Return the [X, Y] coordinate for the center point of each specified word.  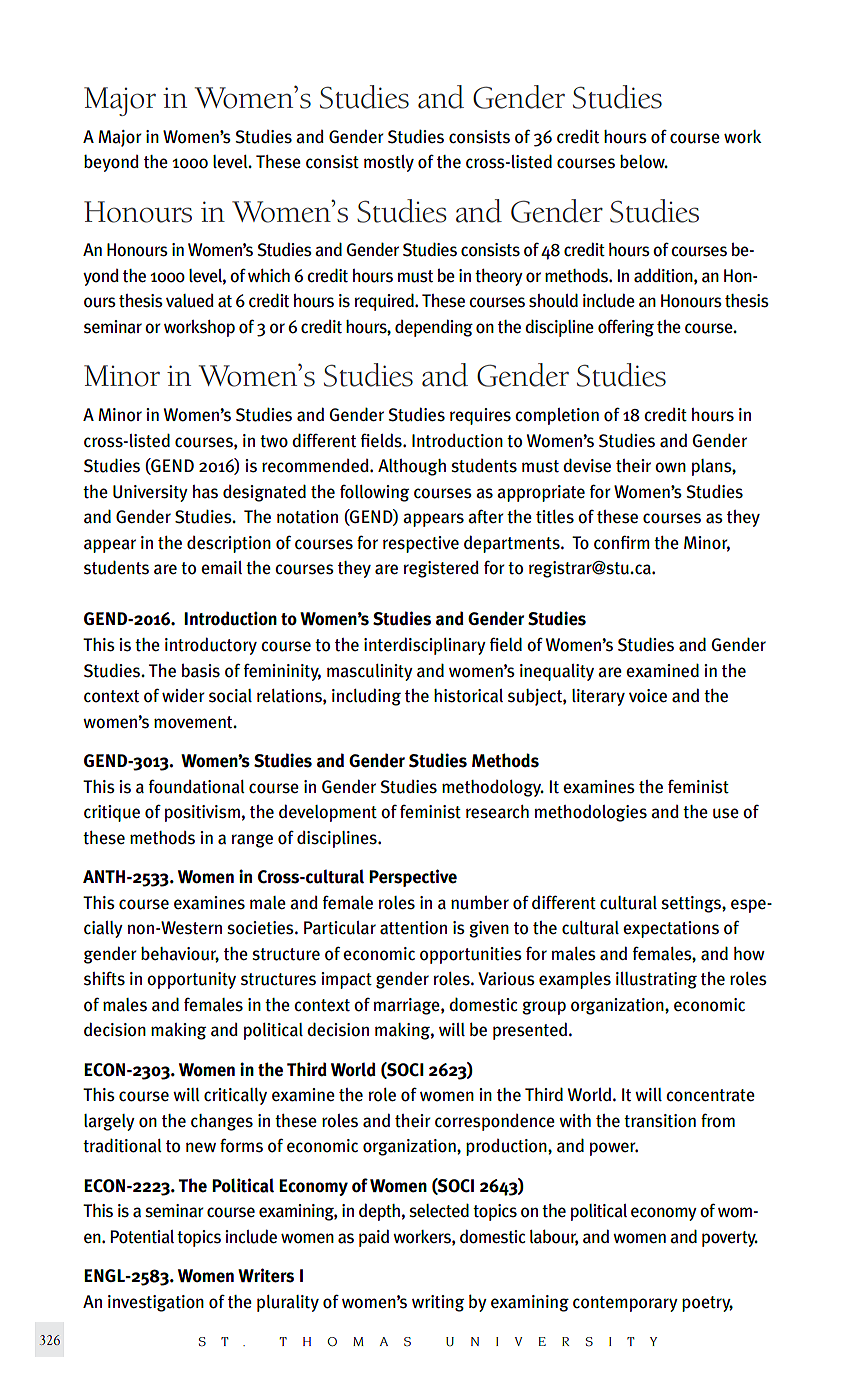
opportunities [471, 955]
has [205, 492]
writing [438, 1303]
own [670, 467]
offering [626, 328]
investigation [156, 1303]
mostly [389, 163]
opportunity [191, 980]
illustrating [656, 980]
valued [190, 301]
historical [468, 696]
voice [648, 696]
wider [183, 695]
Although [412, 467]
